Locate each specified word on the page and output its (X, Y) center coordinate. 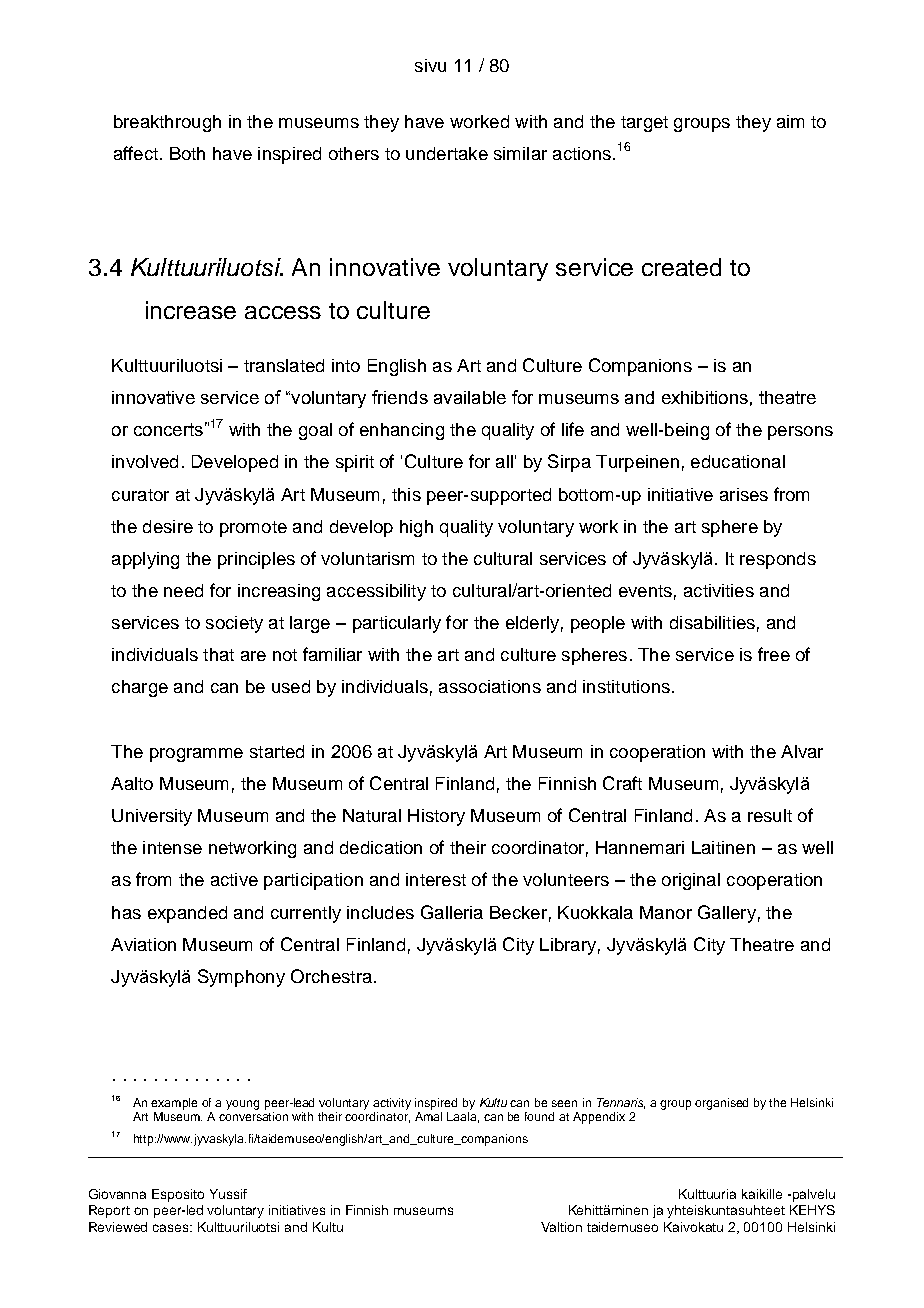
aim (790, 121)
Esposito (178, 1195)
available (470, 397)
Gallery (727, 914)
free (774, 654)
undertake (447, 153)
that (218, 654)
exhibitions (705, 397)
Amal (428, 1116)
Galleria (452, 912)
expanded (187, 914)
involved (145, 461)
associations (490, 686)
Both (187, 153)
